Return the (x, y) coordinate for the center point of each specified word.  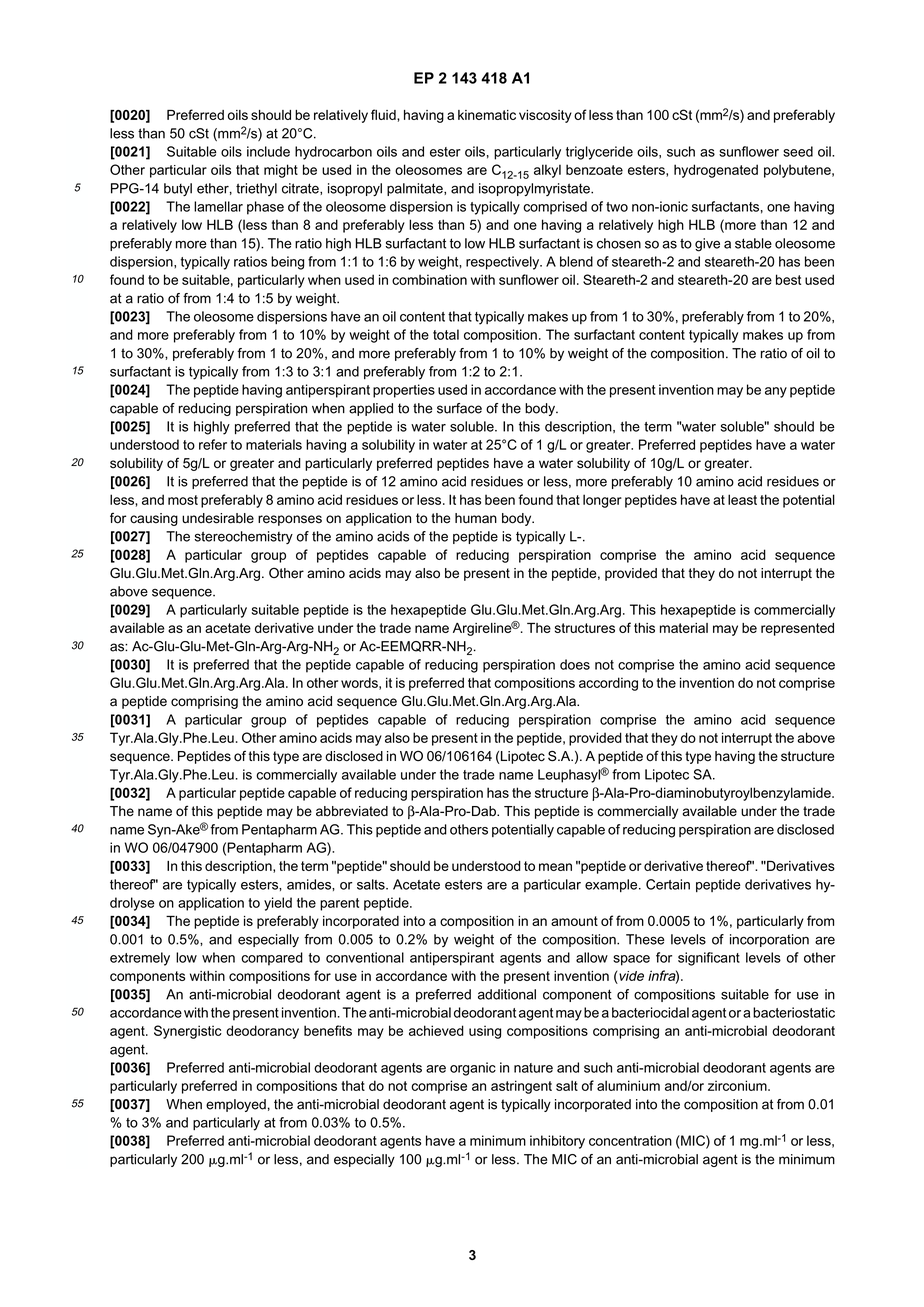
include (268, 151)
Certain (668, 884)
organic (473, 1069)
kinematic (487, 115)
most (183, 500)
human (476, 518)
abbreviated (352, 811)
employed (236, 1105)
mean (555, 867)
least (742, 499)
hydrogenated (716, 171)
